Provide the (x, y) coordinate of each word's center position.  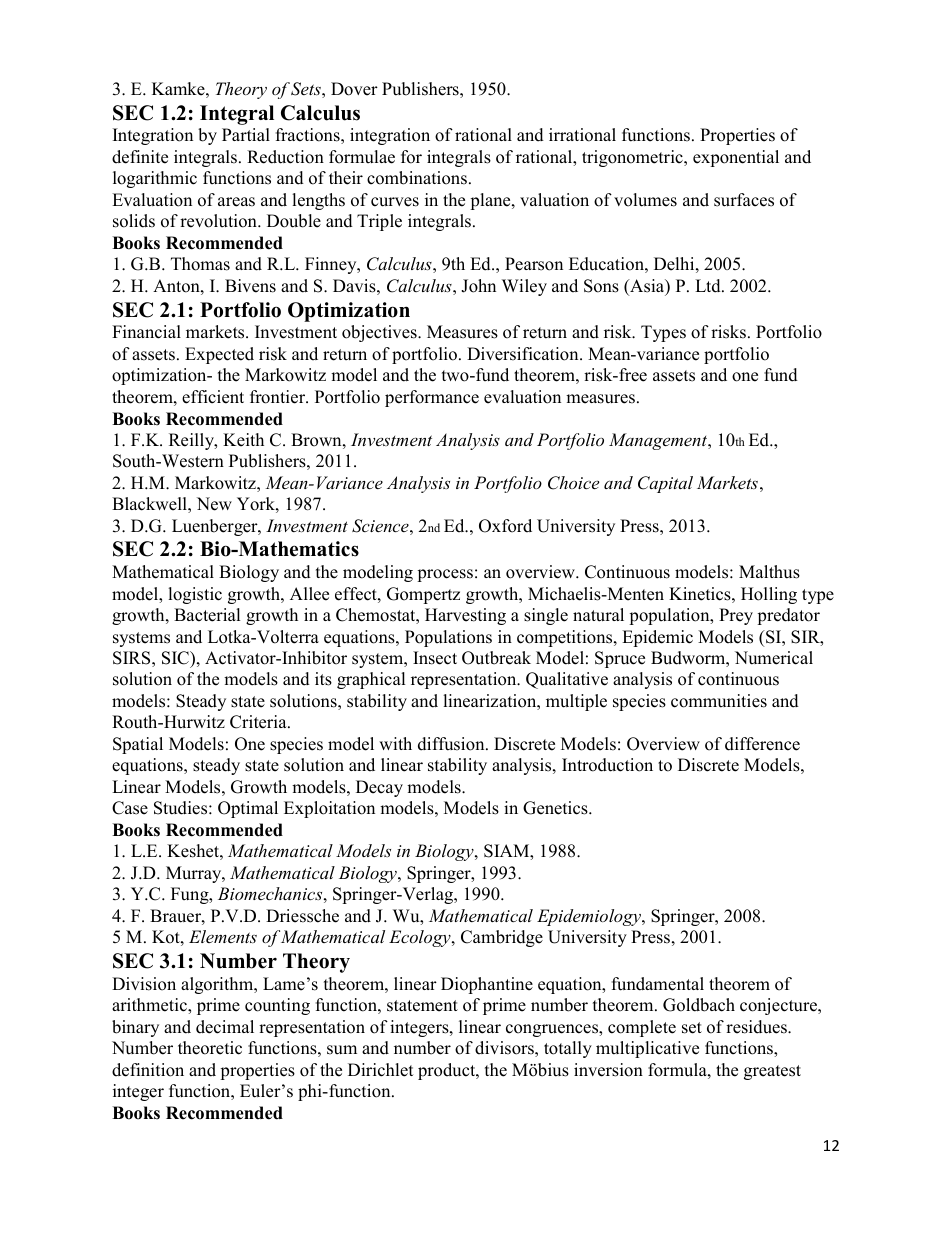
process (445, 575)
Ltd (709, 286)
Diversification (524, 354)
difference (762, 744)
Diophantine (487, 985)
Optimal (248, 809)
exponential (736, 158)
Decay (379, 788)
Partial (246, 134)
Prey (736, 616)
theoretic (210, 1048)
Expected (219, 355)
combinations (417, 178)
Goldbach (699, 1005)
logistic (195, 595)
